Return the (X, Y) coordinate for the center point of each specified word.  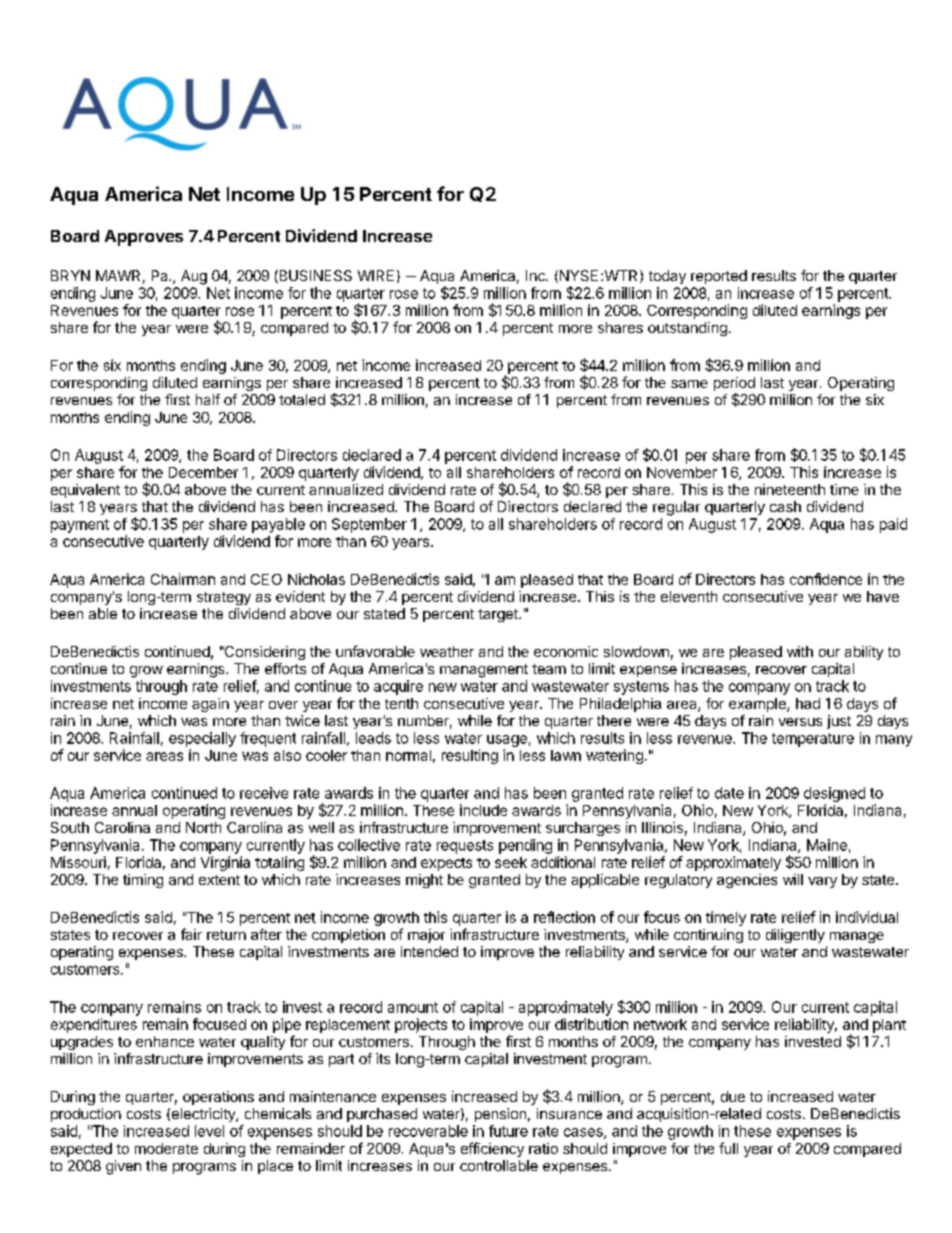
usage (507, 741)
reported (719, 277)
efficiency (492, 1149)
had (808, 703)
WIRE (376, 275)
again (210, 705)
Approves (144, 238)
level (209, 1131)
